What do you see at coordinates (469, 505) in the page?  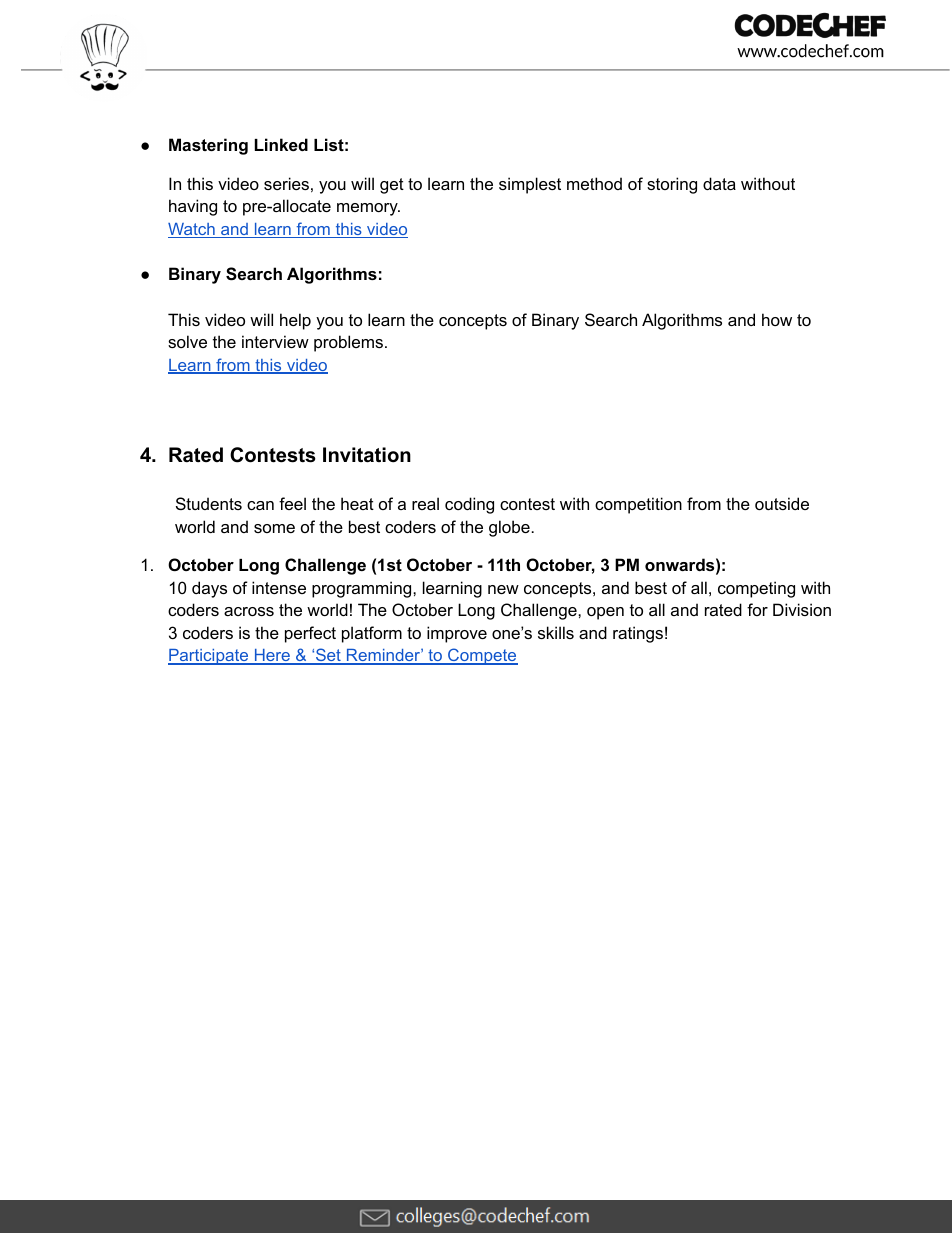 I see `coding` at bounding box center [469, 505].
